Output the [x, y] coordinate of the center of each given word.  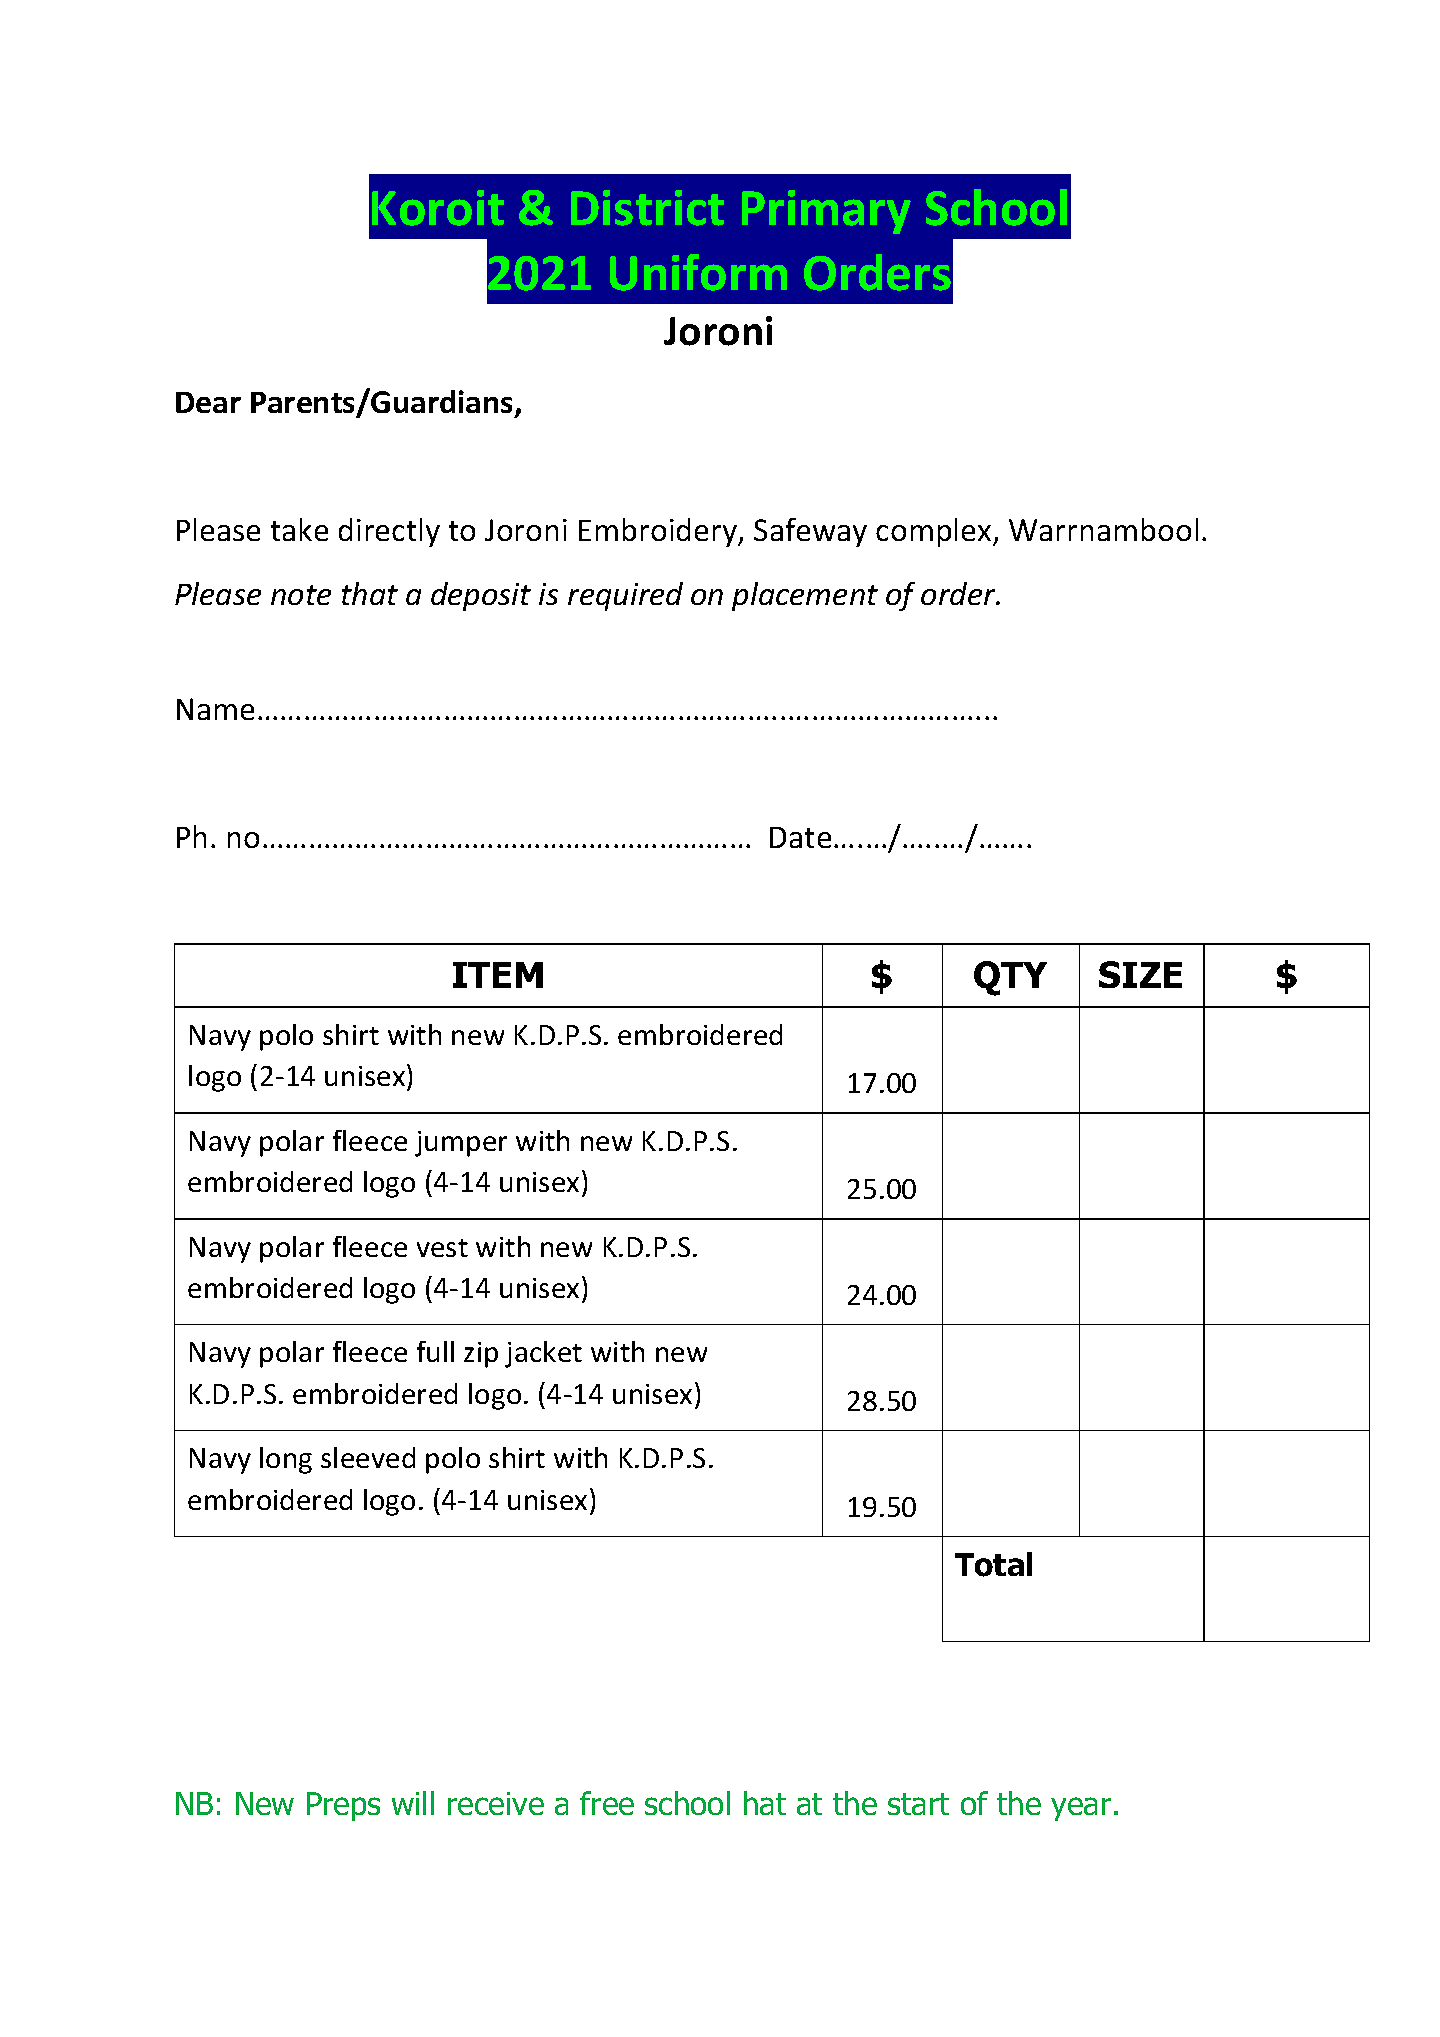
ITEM [498, 975]
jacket [543, 1354]
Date [800, 837]
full [435, 1351]
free [607, 1803]
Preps [343, 1806]
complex [935, 532]
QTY [1010, 978]
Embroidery [659, 532]
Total [993, 1564]
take [299, 529]
